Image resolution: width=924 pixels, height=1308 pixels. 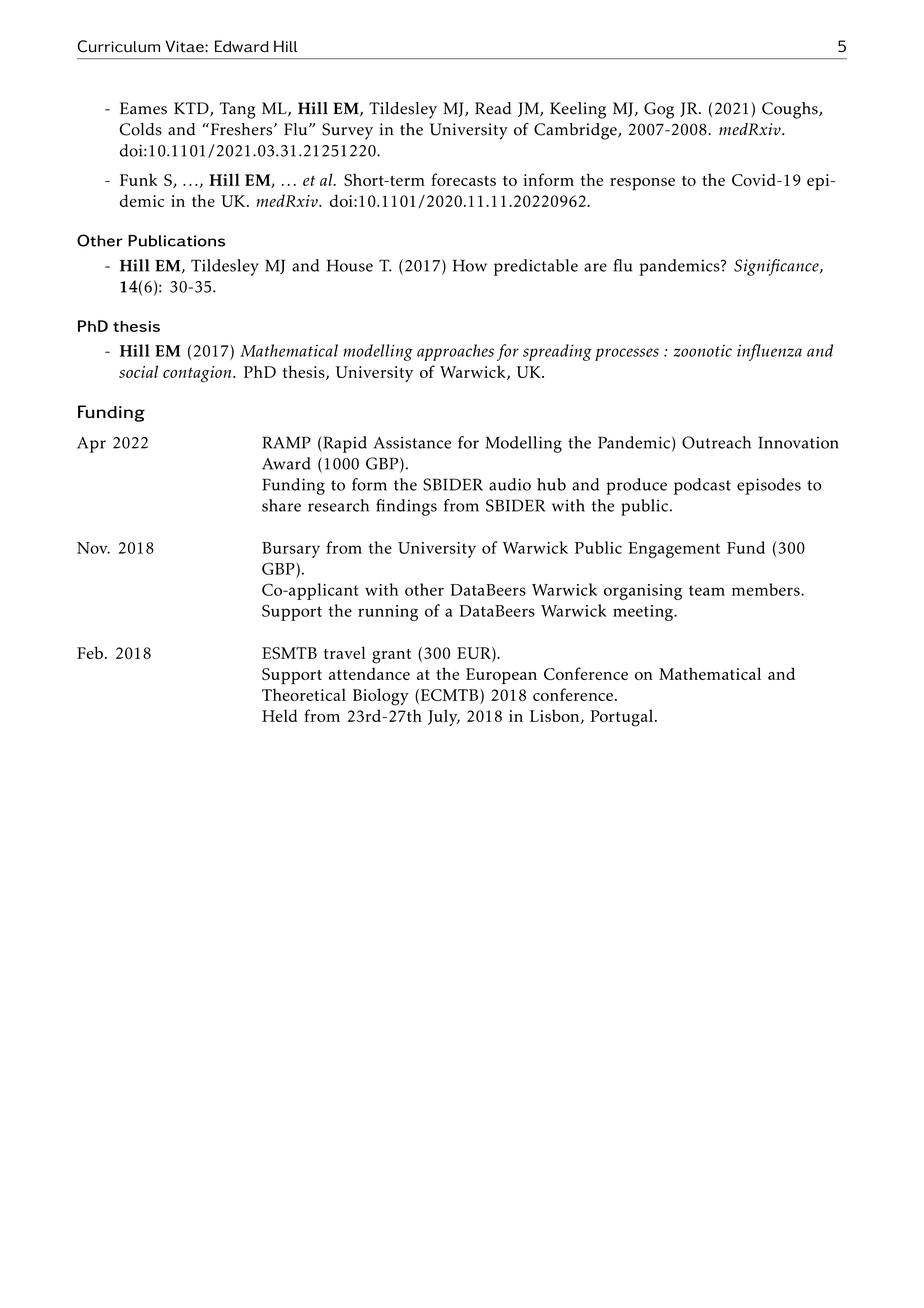 What do you see at coordinates (703, 351) in the screenshot?
I see `zoonotic` at bounding box center [703, 351].
